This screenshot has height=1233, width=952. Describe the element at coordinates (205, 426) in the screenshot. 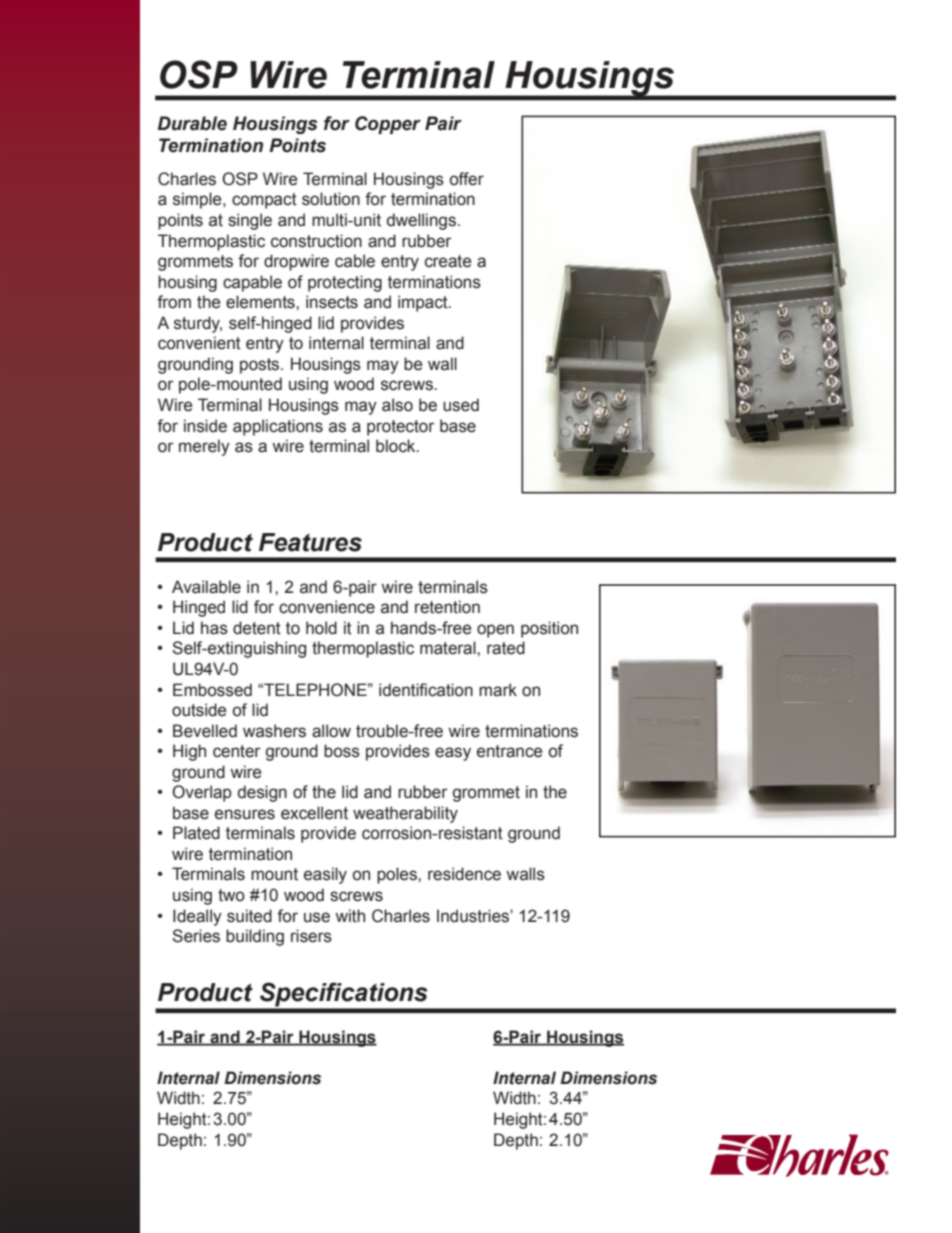

I see `inside` at that location.
